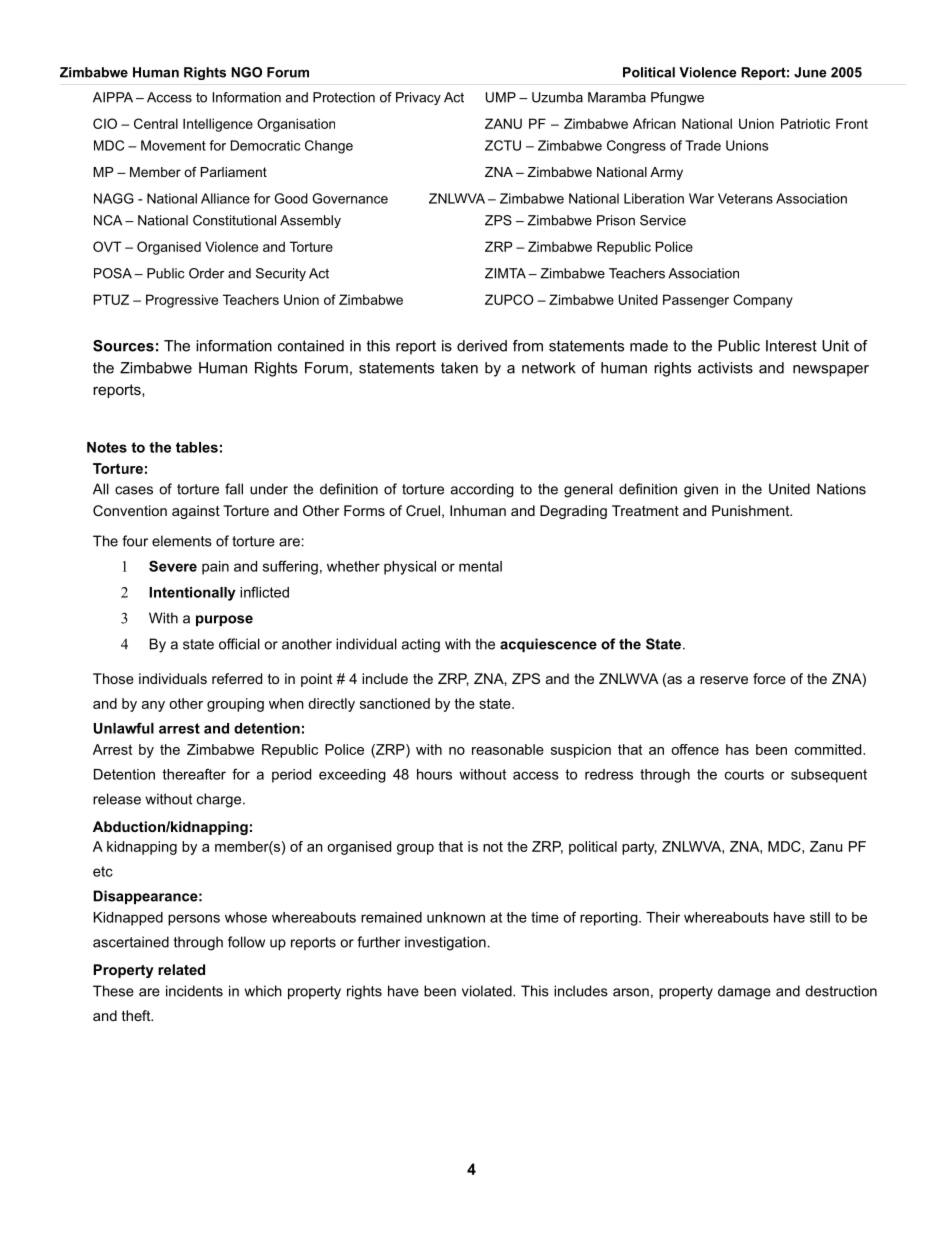  What do you see at coordinates (182, 301) in the image?
I see `Progressive` at bounding box center [182, 301].
